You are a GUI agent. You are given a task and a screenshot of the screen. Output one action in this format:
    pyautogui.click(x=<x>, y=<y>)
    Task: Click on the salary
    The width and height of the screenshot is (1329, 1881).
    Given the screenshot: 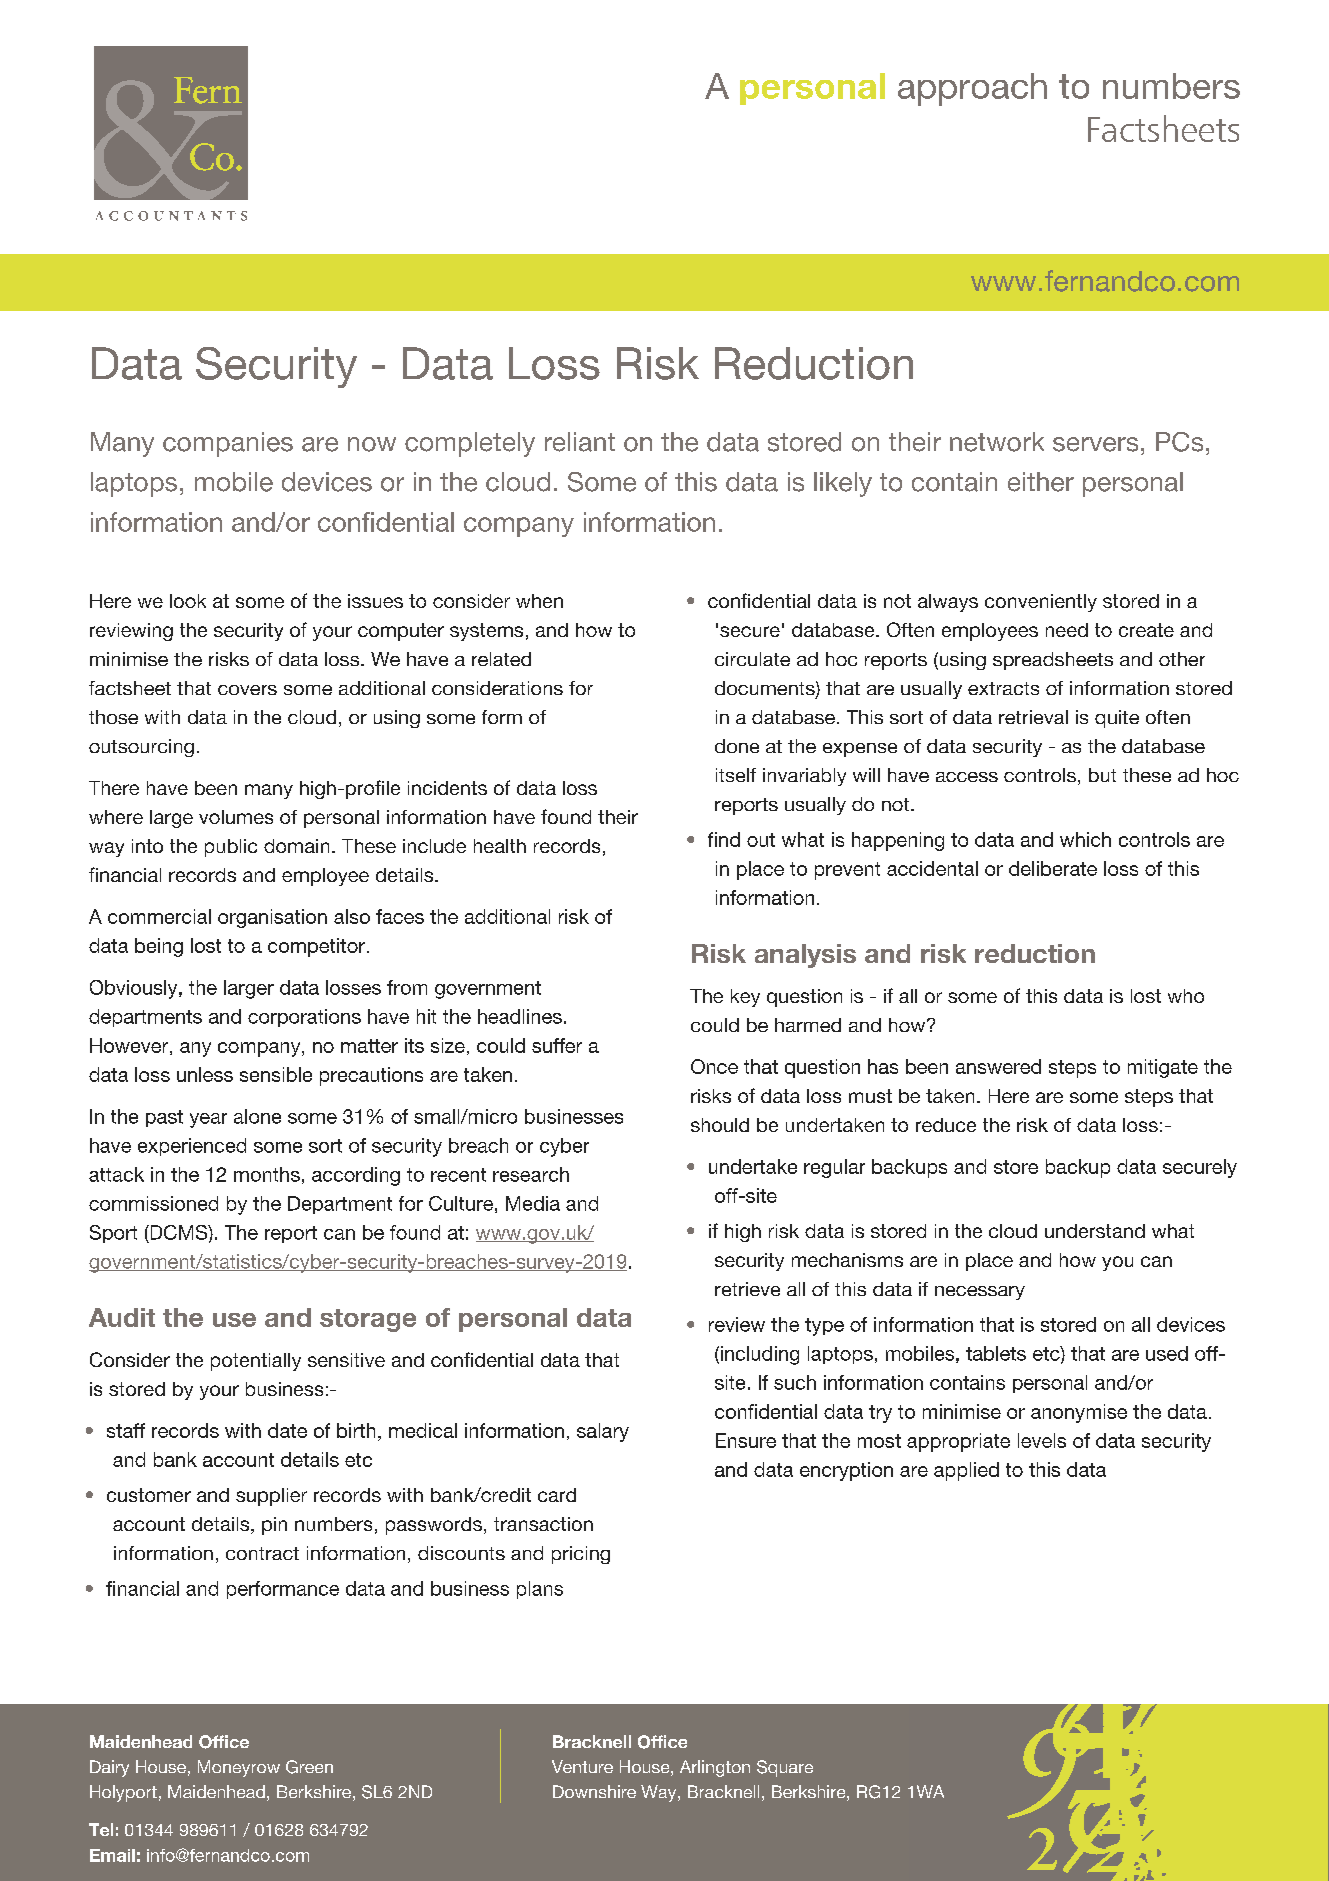 What is the action you would take?
    pyautogui.click(x=603, y=1432)
